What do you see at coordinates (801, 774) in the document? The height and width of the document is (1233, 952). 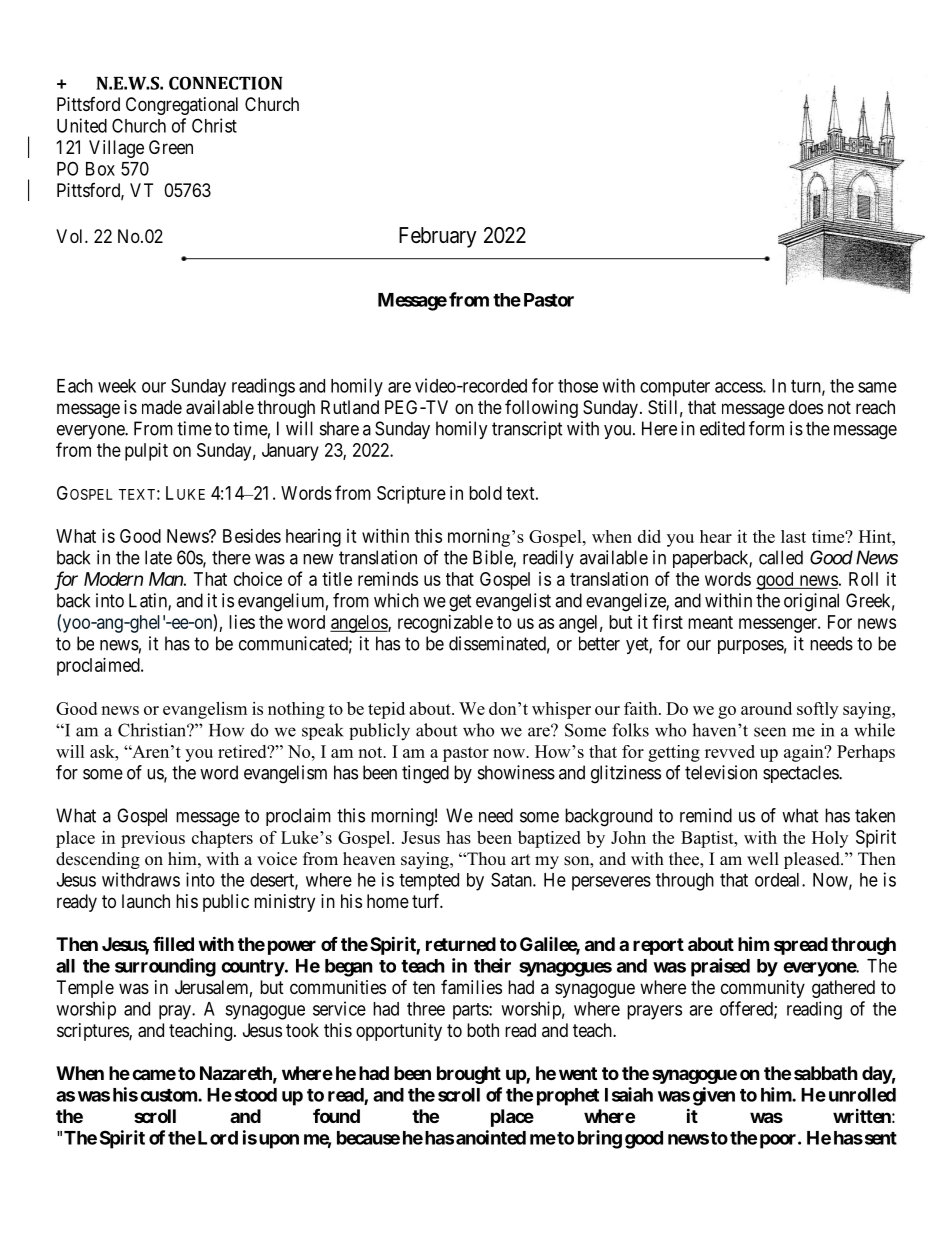 I see `spectacles` at bounding box center [801, 774].
